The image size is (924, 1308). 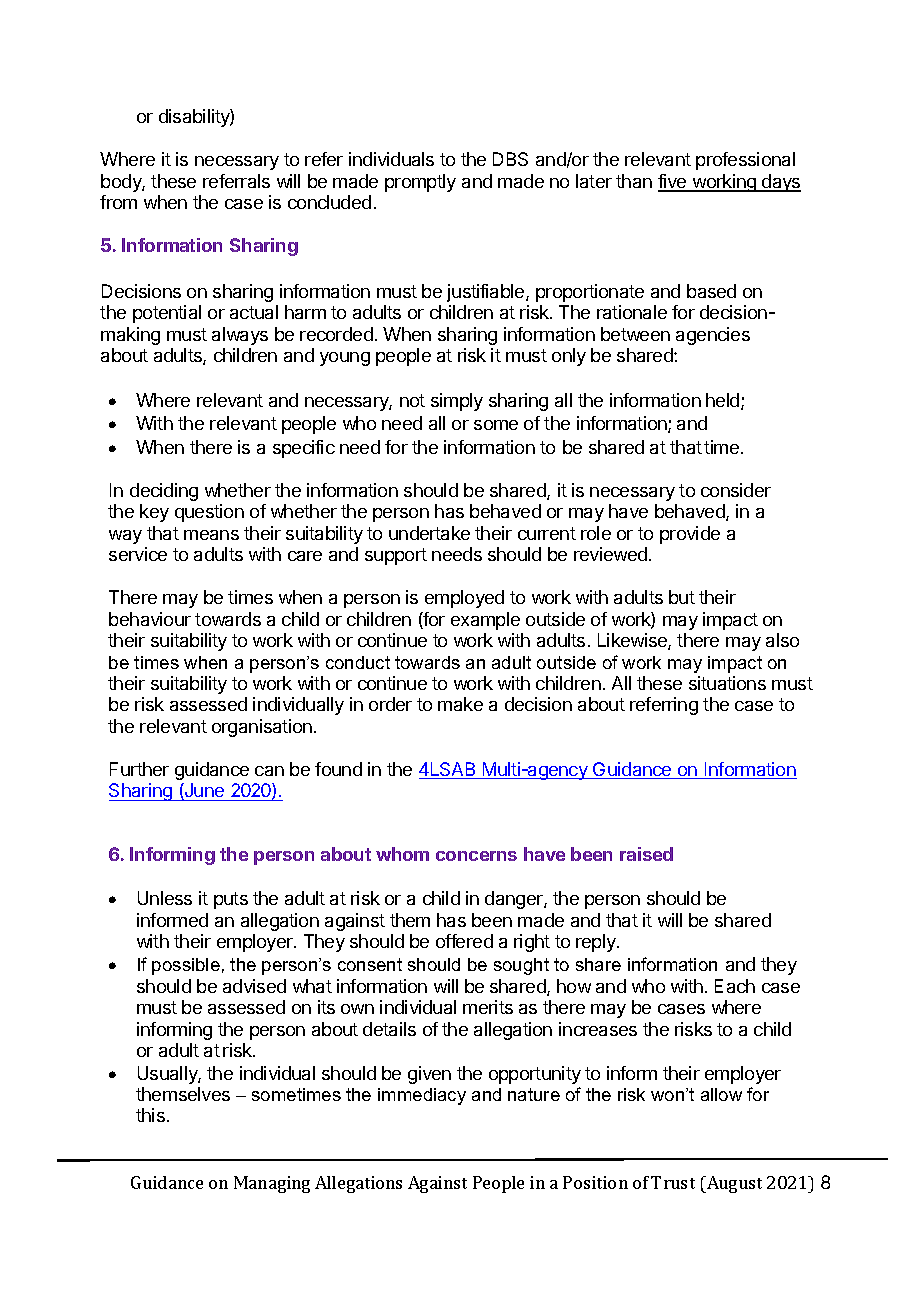 What do you see at coordinates (727, 683) in the page?
I see `situations` at bounding box center [727, 683].
